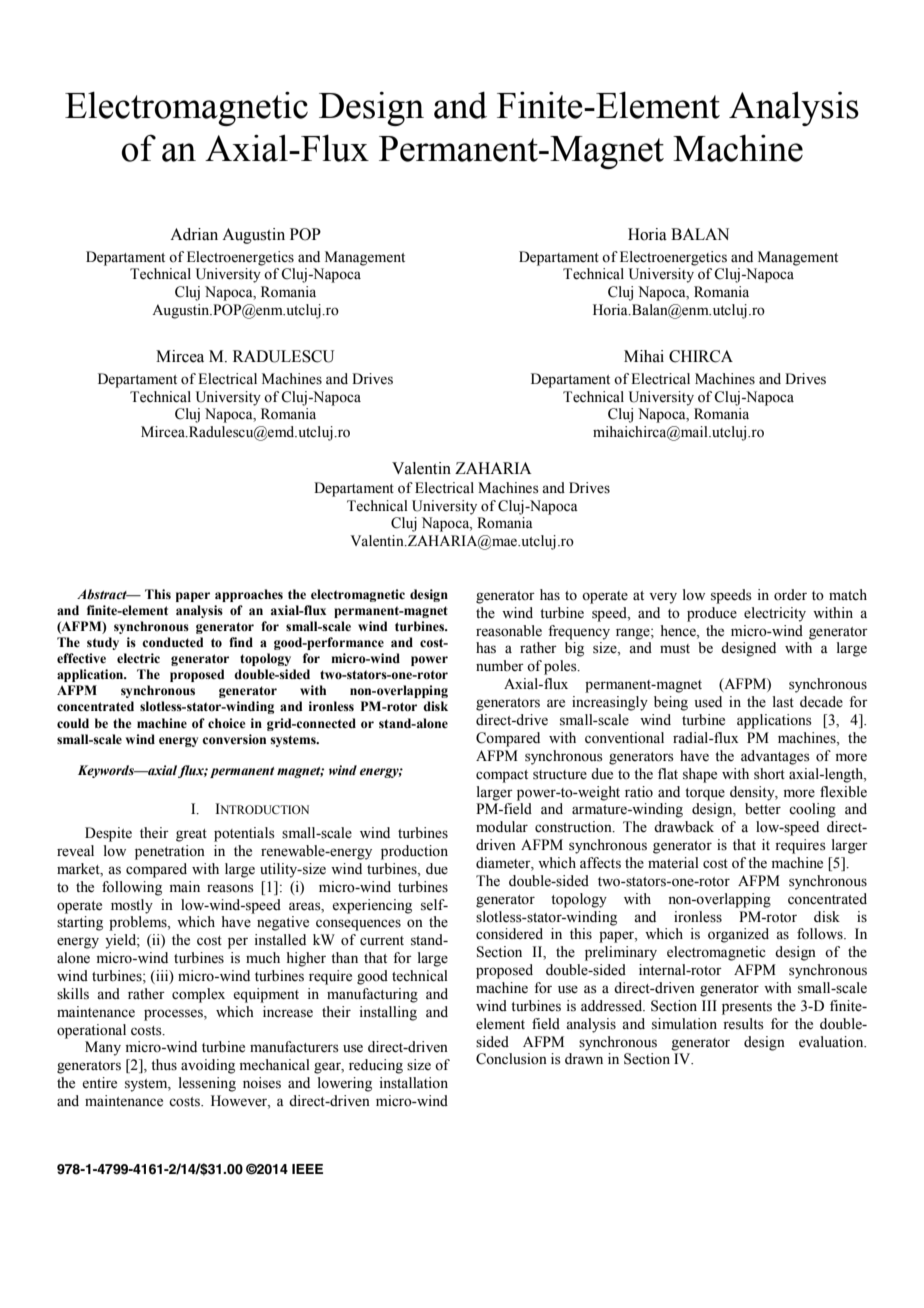  What do you see at coordinates (790, 595) in the screenshot?
I see `order` at bounding box center [790, 595].
